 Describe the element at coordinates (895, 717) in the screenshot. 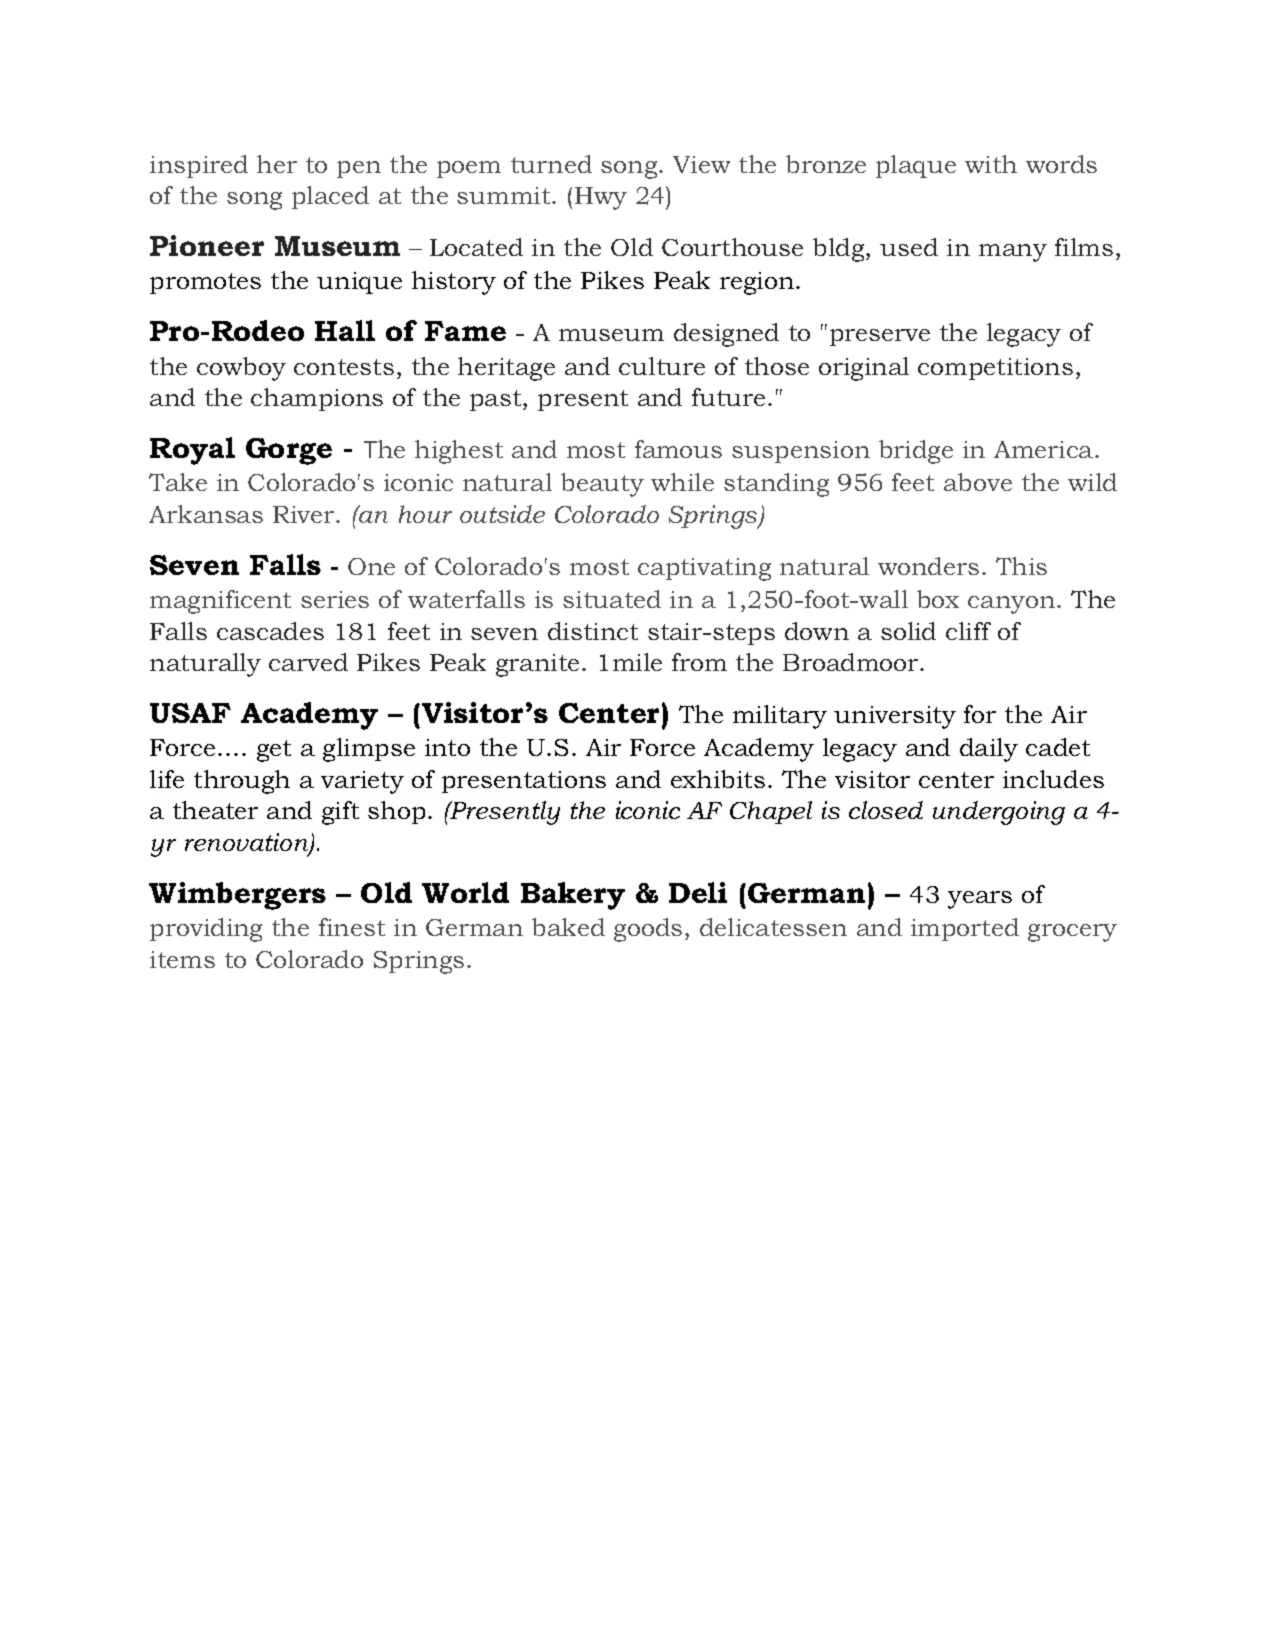

I see `university` at that location.
